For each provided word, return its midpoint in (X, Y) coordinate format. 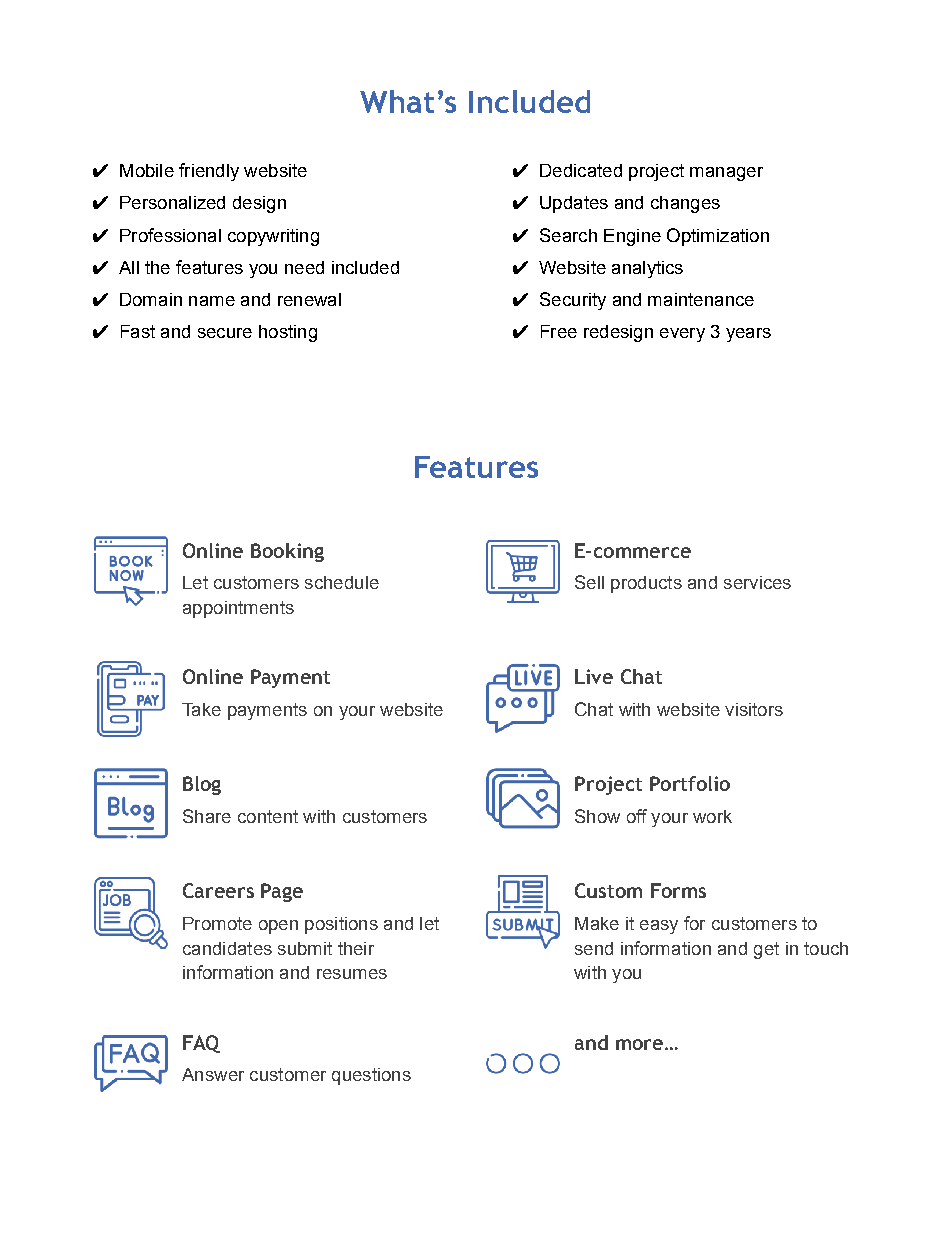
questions (371, 1076)
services (757, 582)
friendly (209, 172)
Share (207, 816)
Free (559, 331)
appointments (238, 609)
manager (726, 174)
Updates (574, 204)
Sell (589, 582)
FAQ (201, 1044)
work (712, 816)
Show (597, 816)
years (748, 335)
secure (225, 333)
